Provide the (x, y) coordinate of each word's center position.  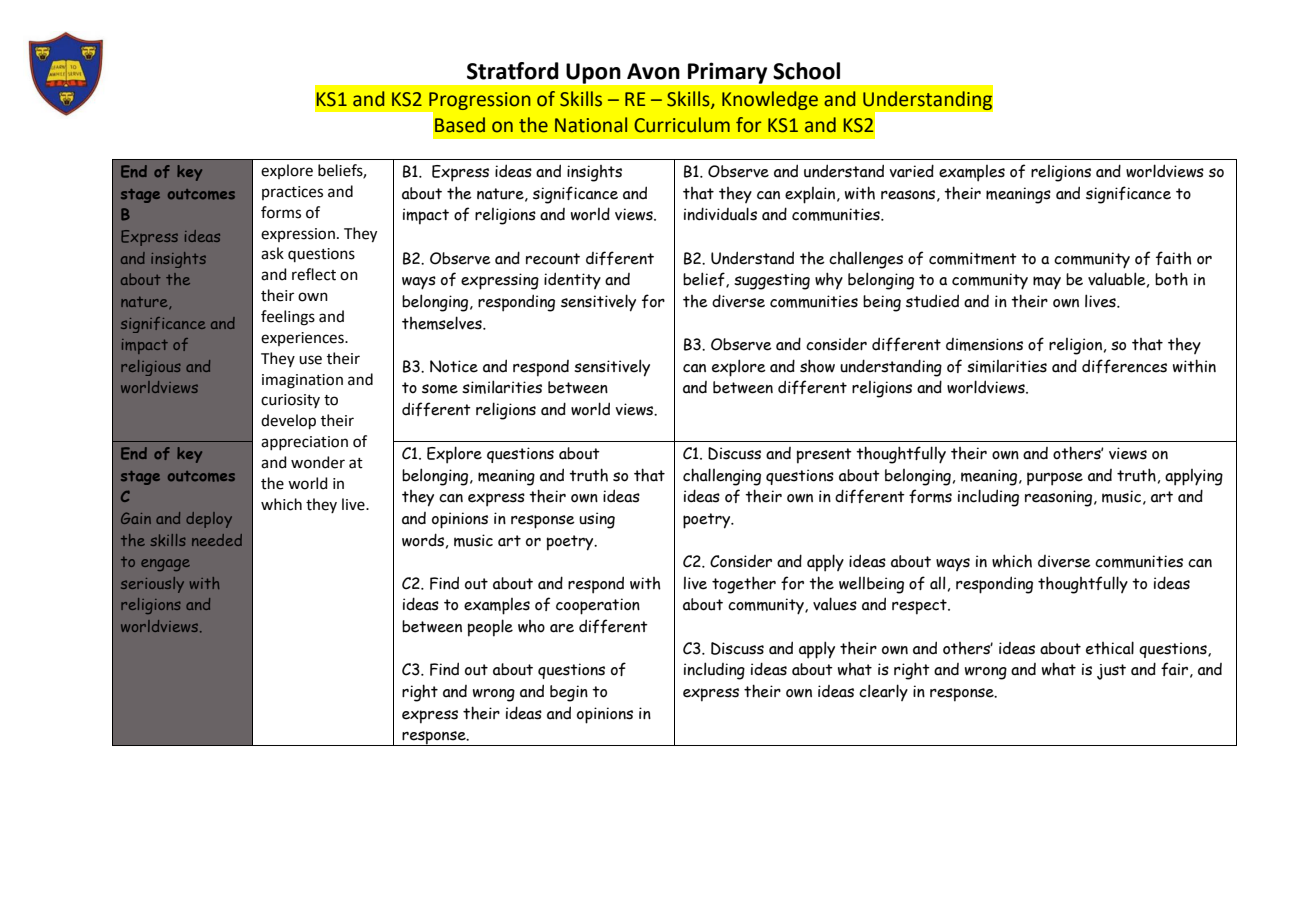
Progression (480, 101)
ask (272, 253)
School (806, 71)
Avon (653, 71)
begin (569, 693)
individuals (720, 214)
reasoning (1060, 498)
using (597, 520)
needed (217, 540)
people (490, 628)
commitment (973, 258)
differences (1124, 366)
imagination (302, 381)
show (817, 366)
